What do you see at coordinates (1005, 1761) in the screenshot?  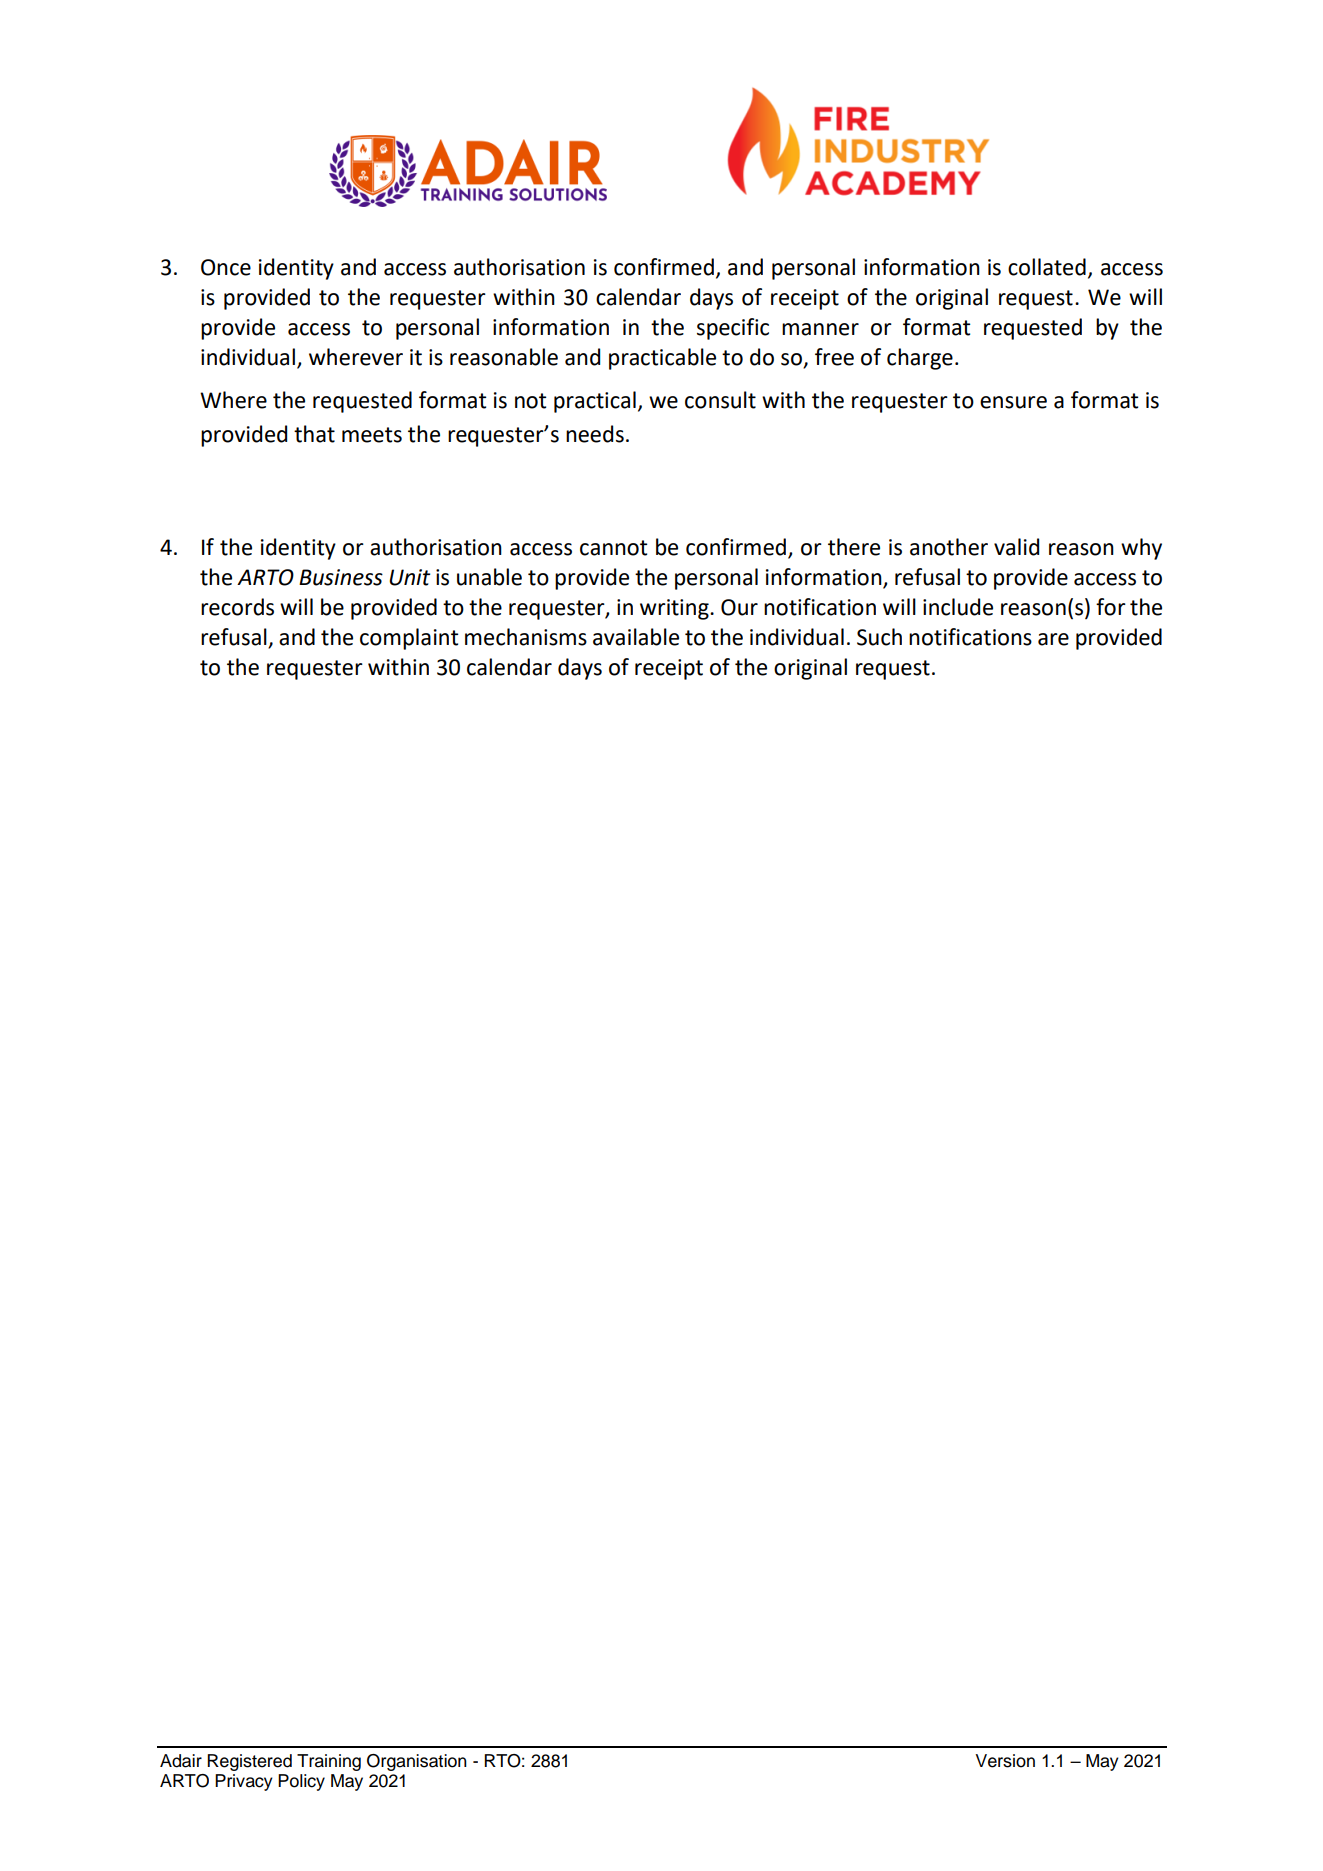 I see `Version` at bounding box center [1005, 1761].
